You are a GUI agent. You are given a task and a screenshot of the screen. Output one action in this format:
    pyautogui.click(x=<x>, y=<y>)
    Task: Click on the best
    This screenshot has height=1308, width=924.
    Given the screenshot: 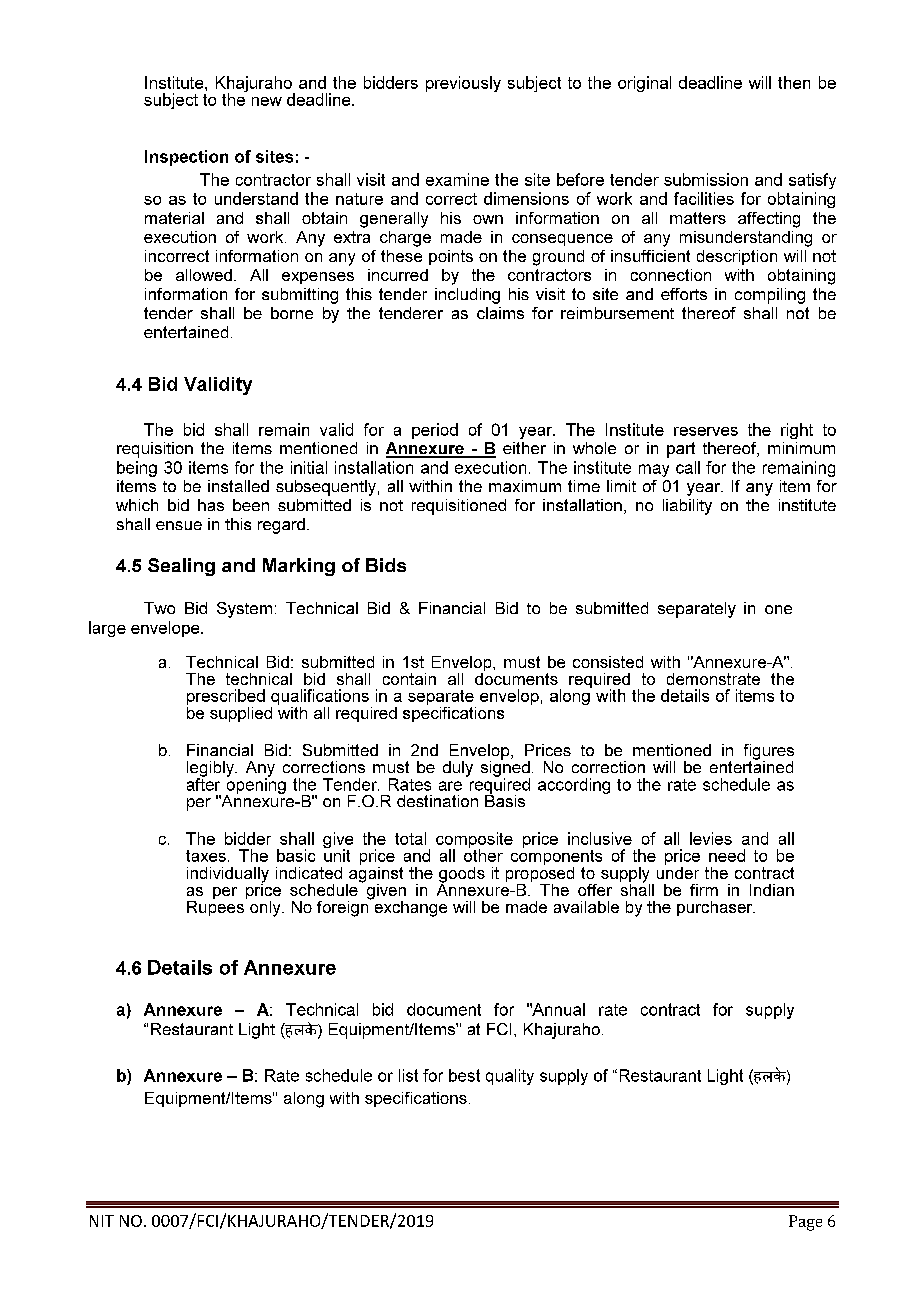 What is the action you would take?
    pyautogui.click(x=464, y=1075)
